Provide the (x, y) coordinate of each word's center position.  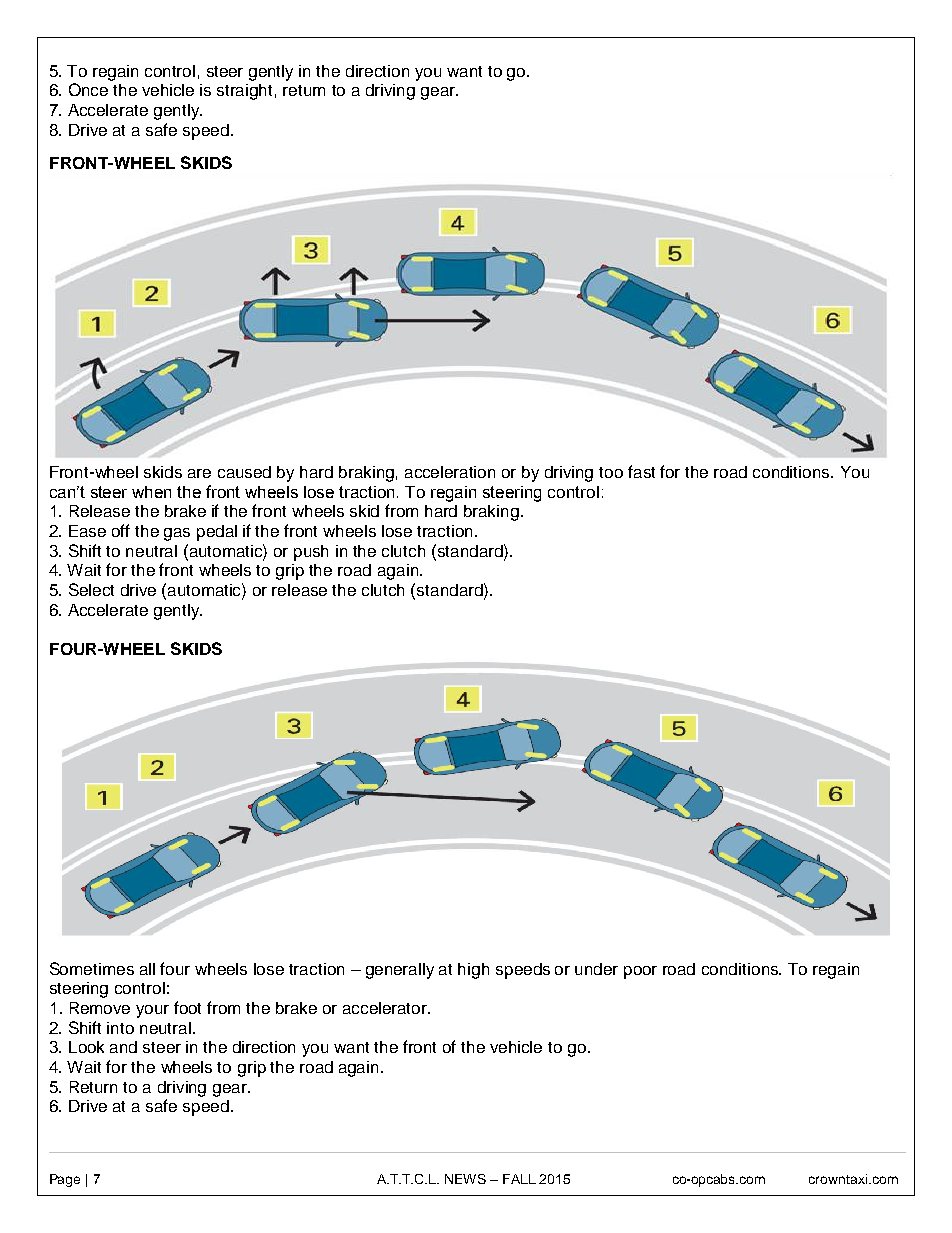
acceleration (450, 472)
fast (641, 471)
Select (91, 589)
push (311, 553)
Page (65, 1180)
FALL (519, 1179)
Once (88, 89)
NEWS (465, 1179)
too (611, 472)
